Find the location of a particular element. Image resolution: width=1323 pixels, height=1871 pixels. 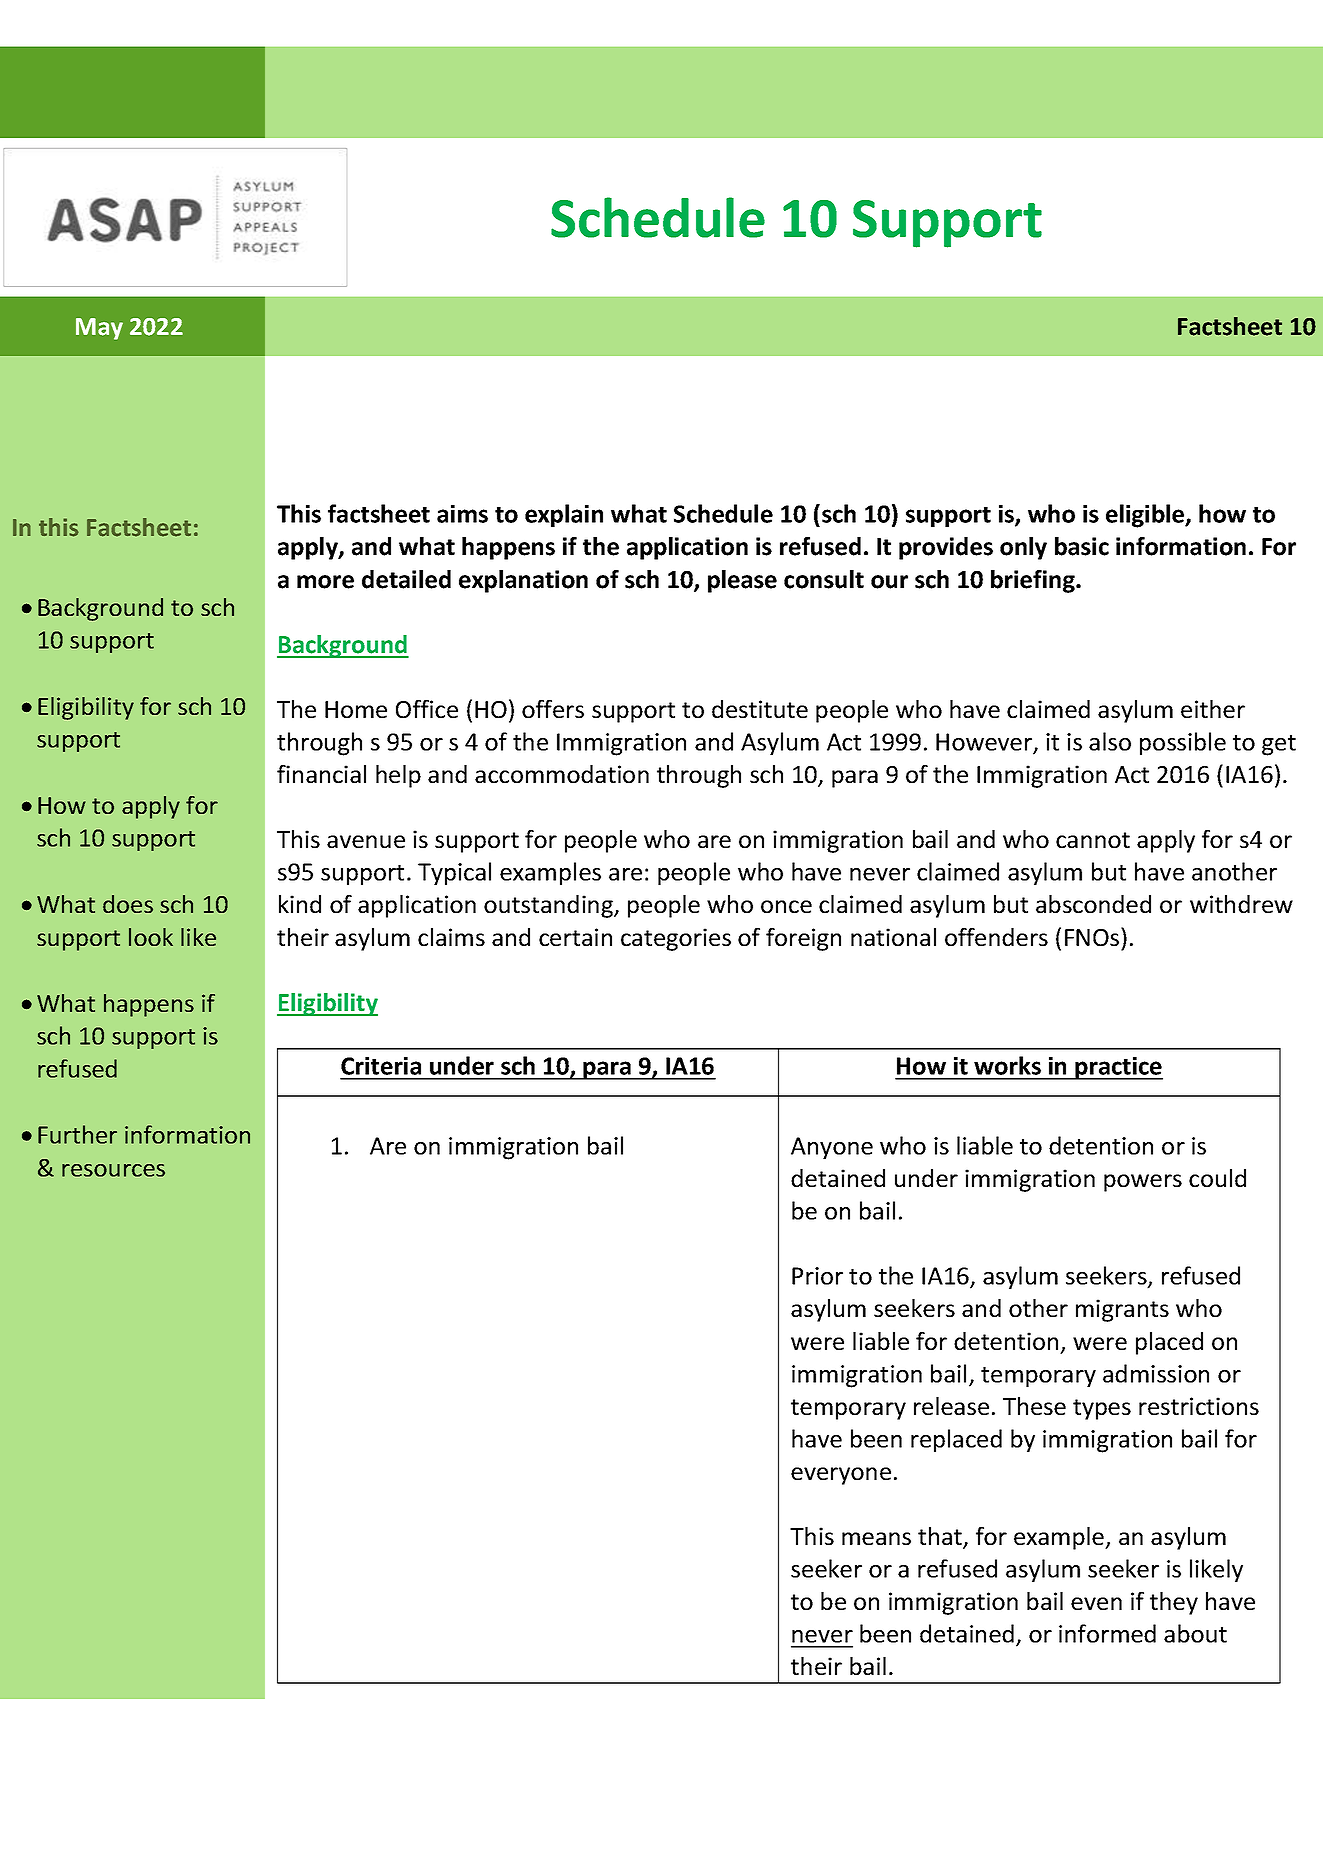

financial is located at coordinates (321, 774).
